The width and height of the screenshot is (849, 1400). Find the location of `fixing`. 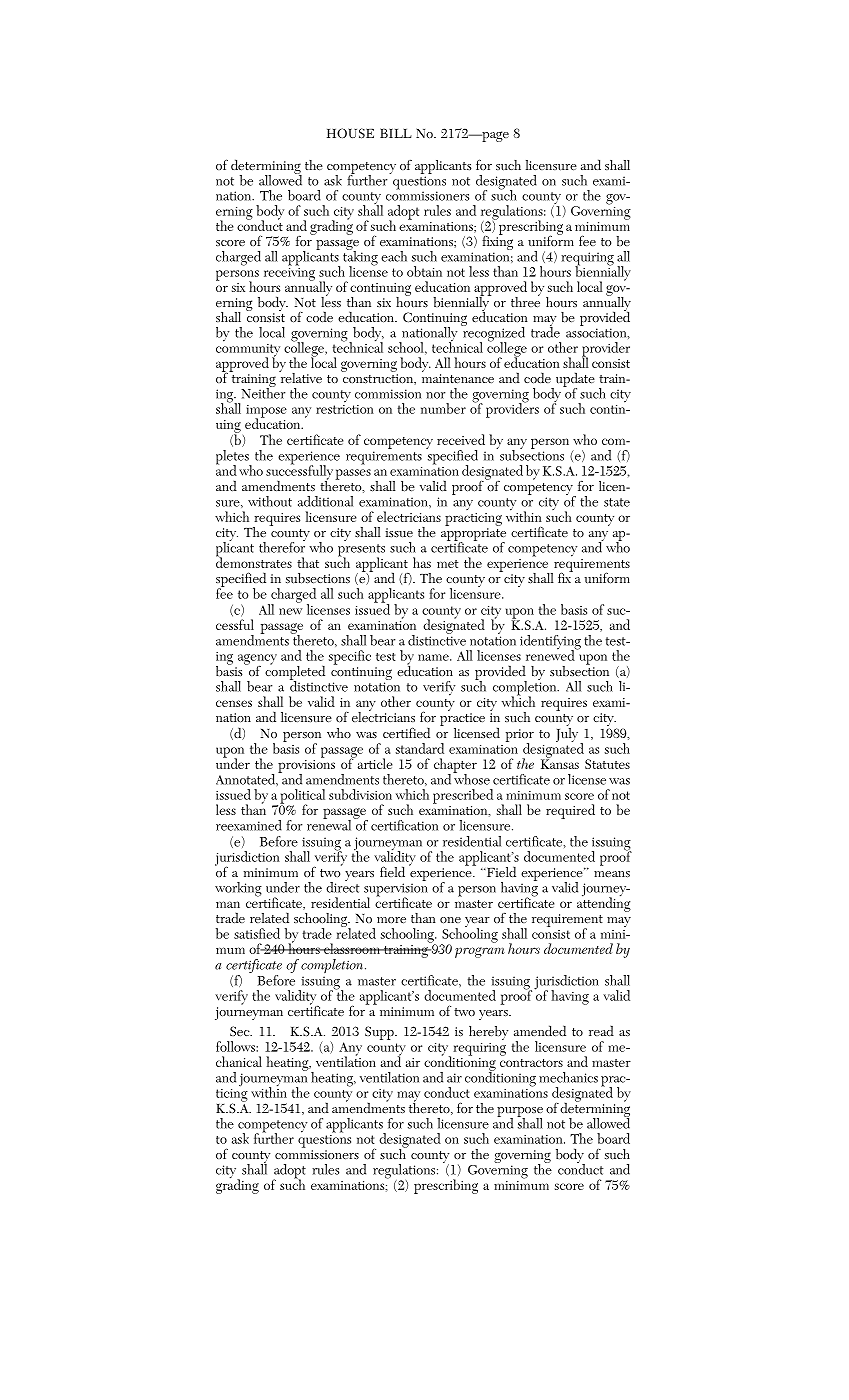

fixing is located at coordinates (497, 243).
